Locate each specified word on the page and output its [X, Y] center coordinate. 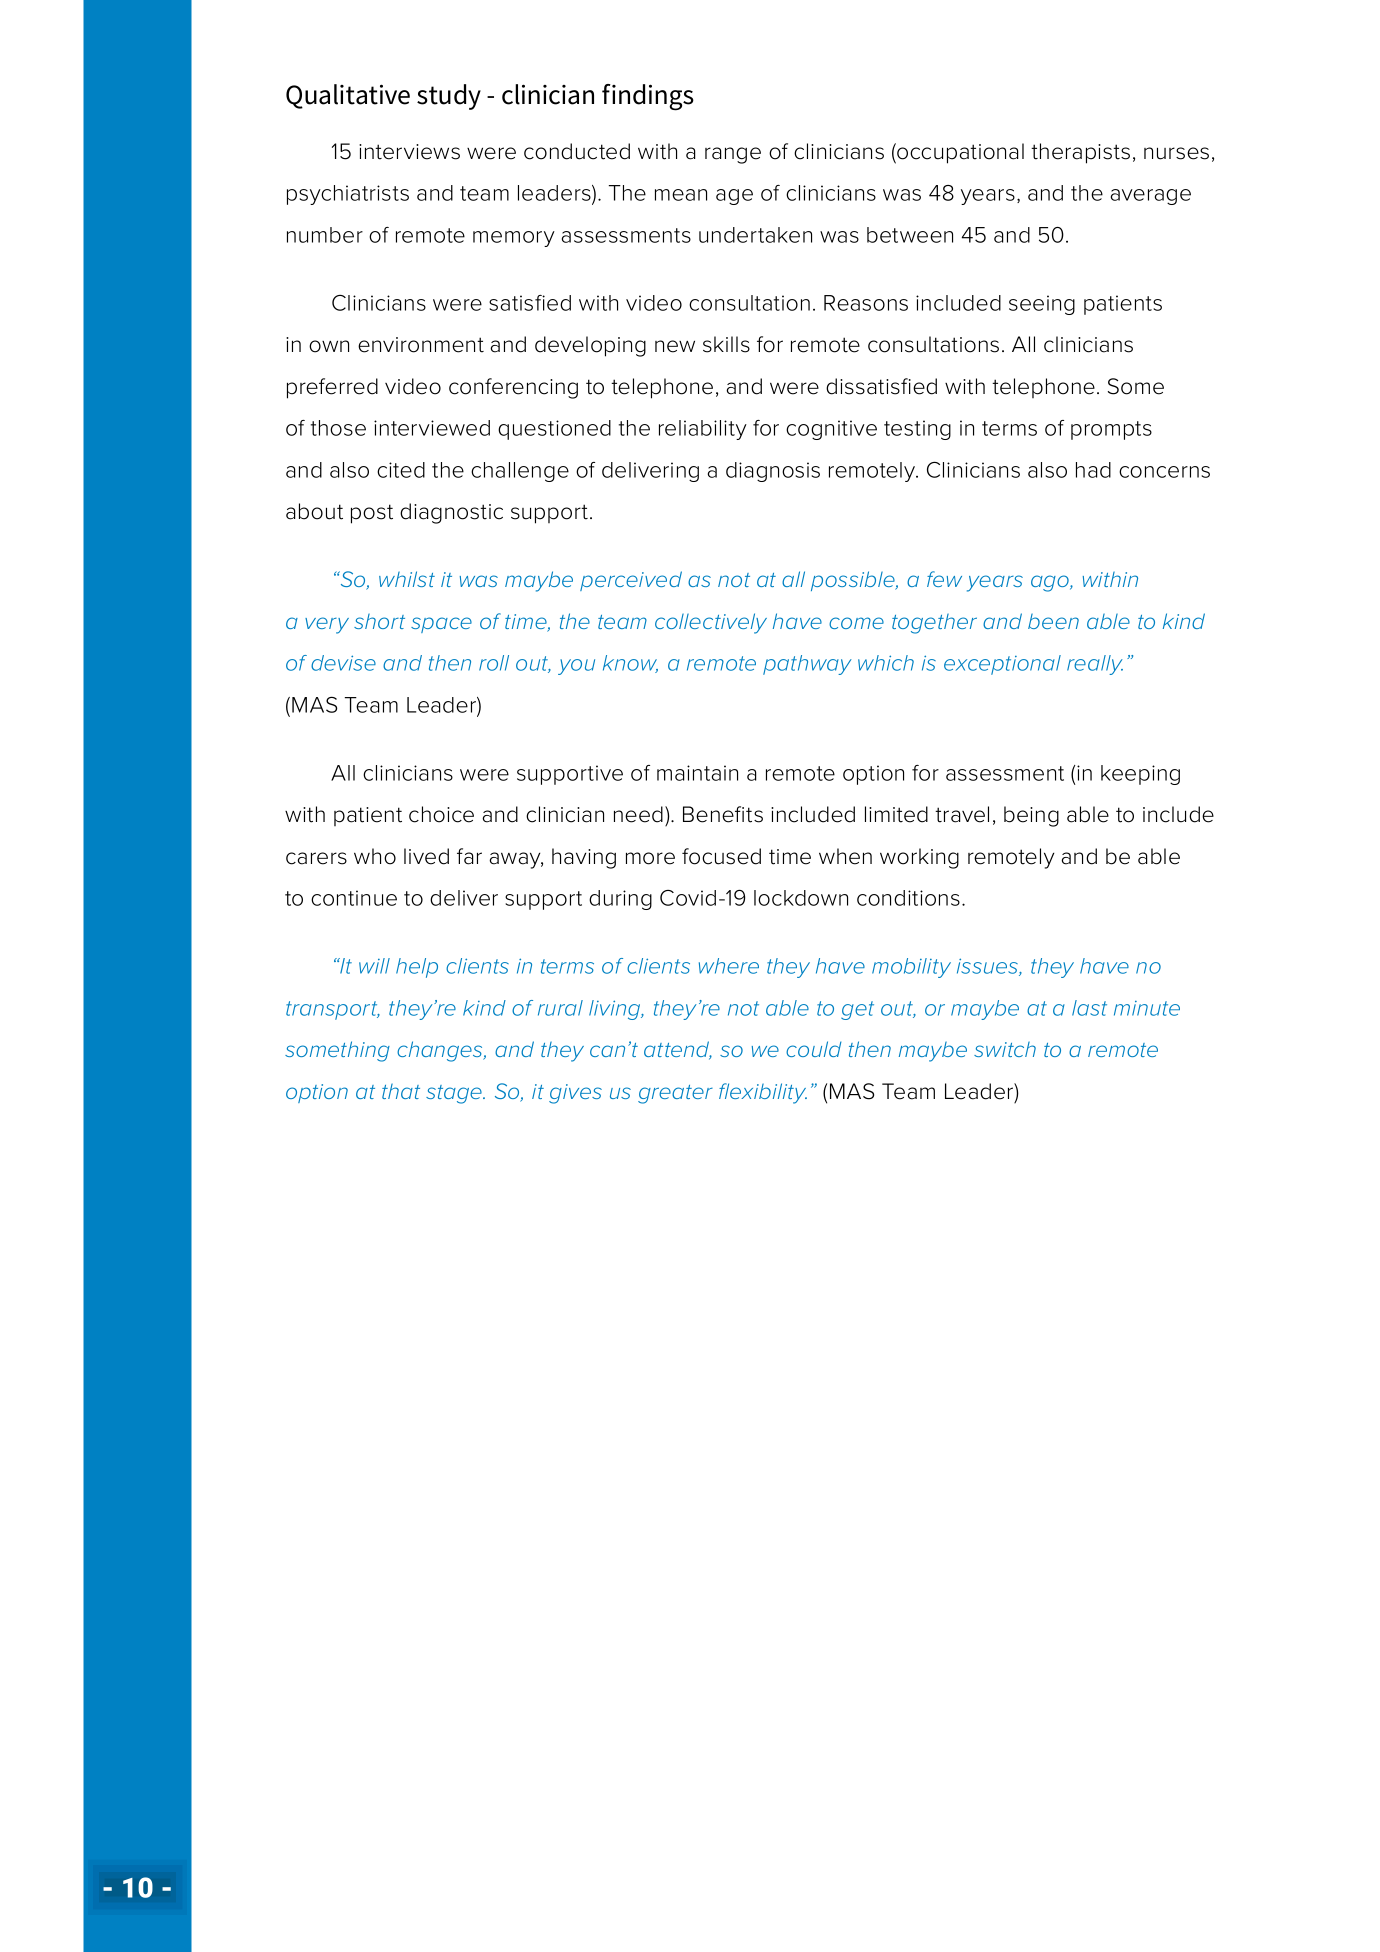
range [733, 155]
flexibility [763, 1093]
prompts [1111, 430]
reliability [703, 430]
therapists [1080, 153]
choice [441, 814]
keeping [1140, 775]
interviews [409, 152]
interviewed [432, 428]
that [401, 1091]
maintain [697, 773]
